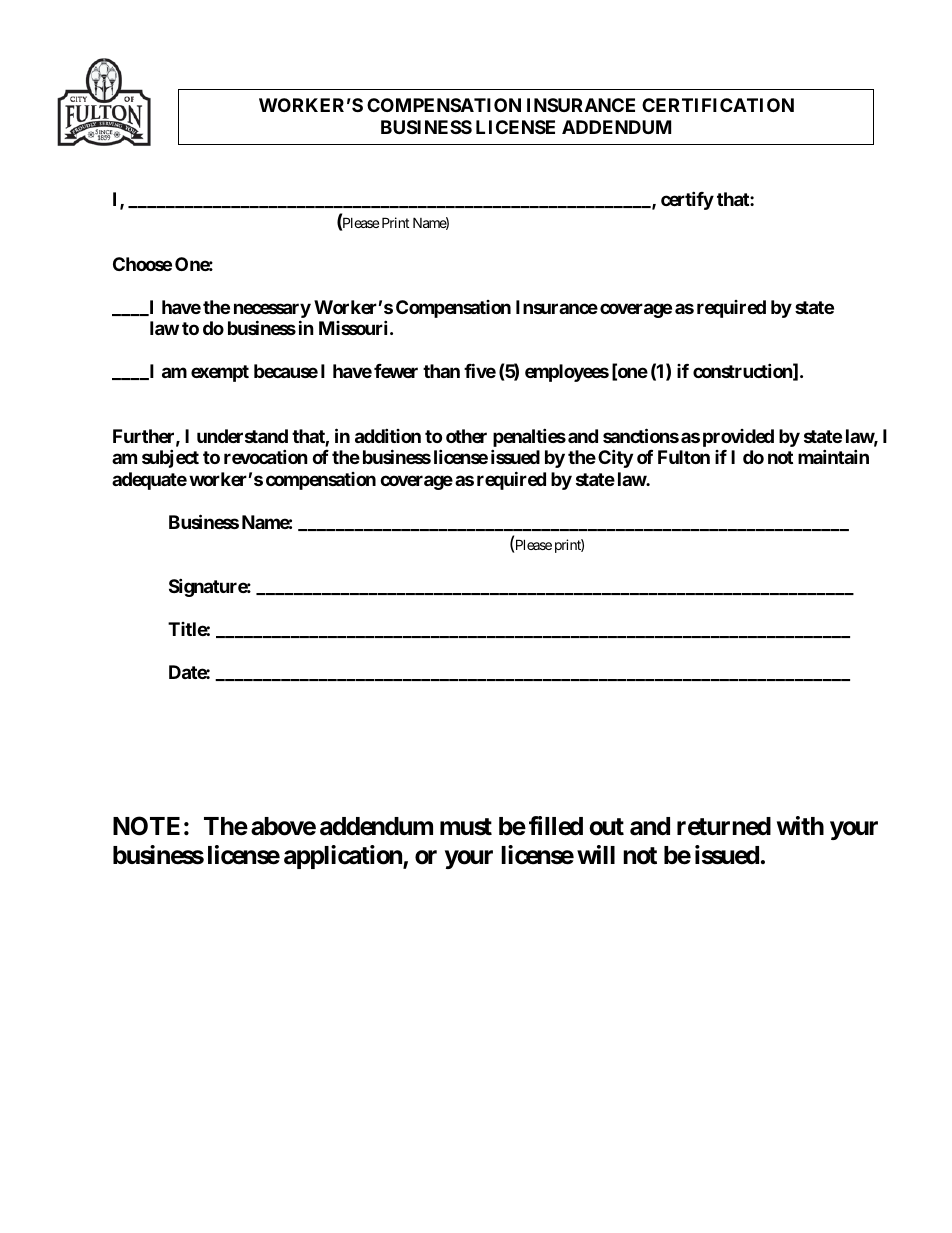 This screenshot has height=1233, width=952. What do you see at coordinates (344, 857) in the screenshot?
I see `application` at bounding box center [344, 857].
